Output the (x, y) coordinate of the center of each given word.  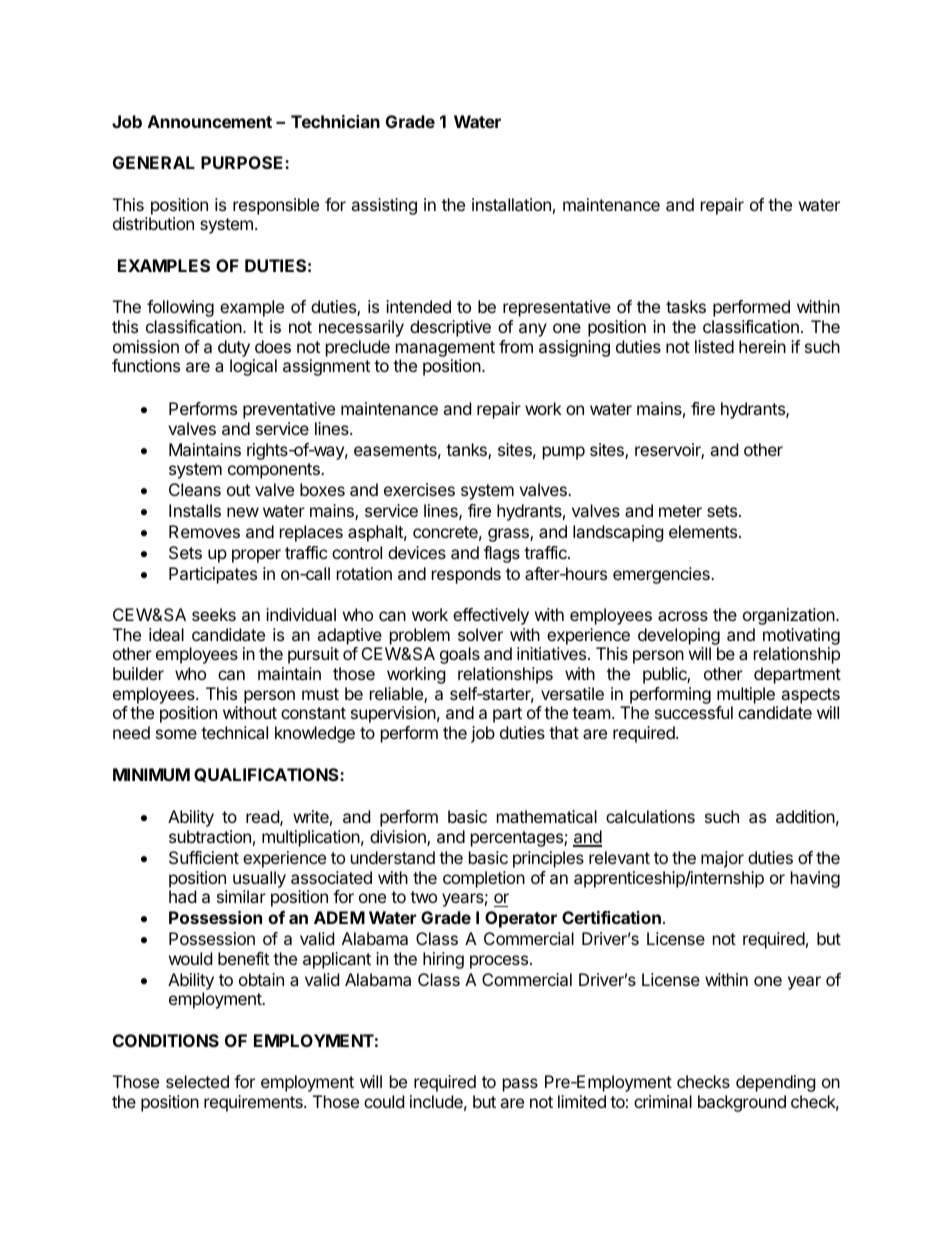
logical (253, 367)
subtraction (210, 836)
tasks (686, 306)
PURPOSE (243, 162)
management (445, 349)
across (683, 616)
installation (511, 204)
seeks (214, 614)
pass (520, 1085)
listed (714, 346)
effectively (491, 616)
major (722, 859)
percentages (518, 839)
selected (197, 1081)
